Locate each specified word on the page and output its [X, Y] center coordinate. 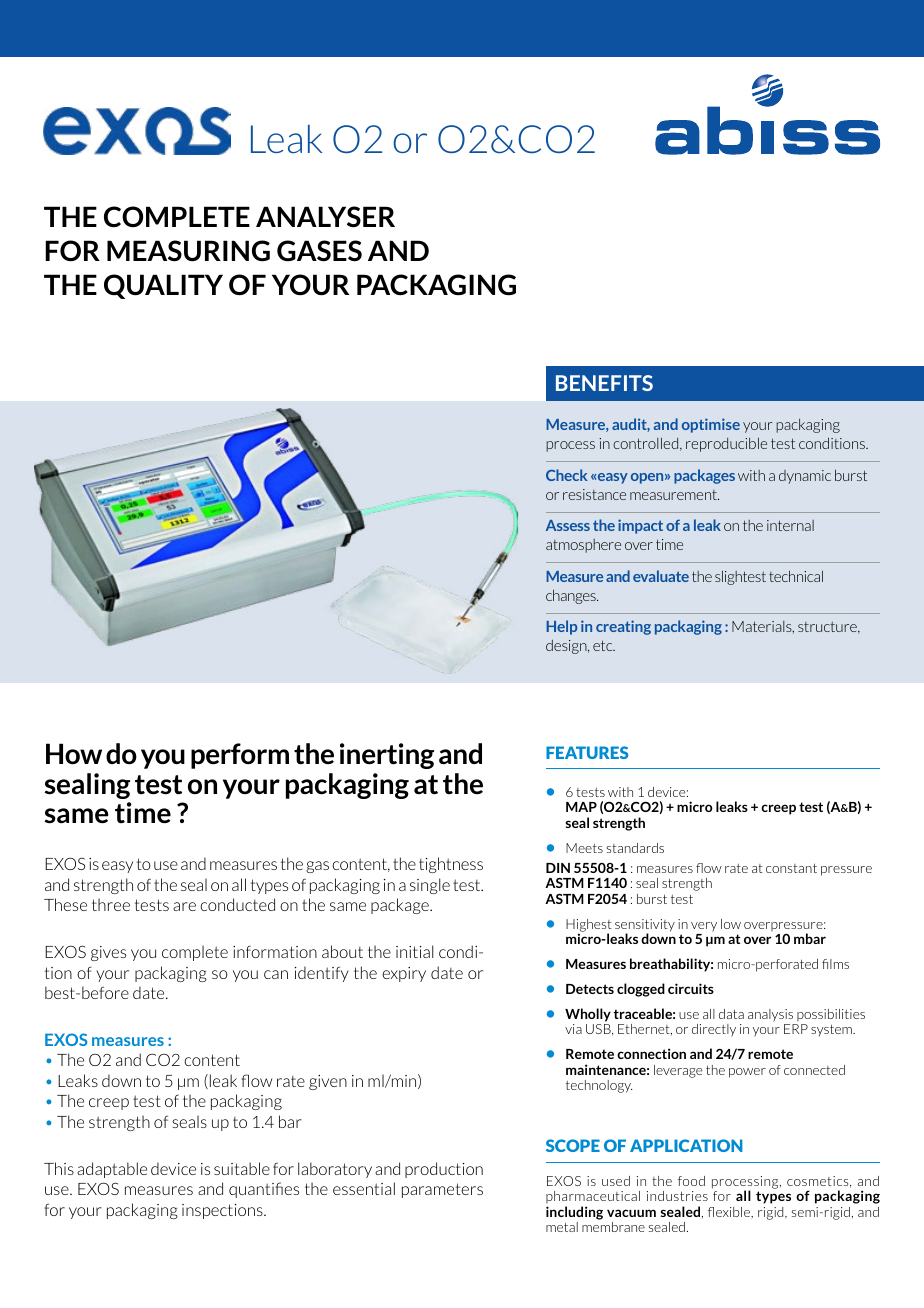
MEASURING [188, 251]
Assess [568, 525]
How [74, 753]
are [184, 906]
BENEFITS [604, 383]
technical [796, 576]
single [430, 886]
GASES [319, 251]
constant [791, 868]
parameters [442, 1190]
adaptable [112, 1170]
